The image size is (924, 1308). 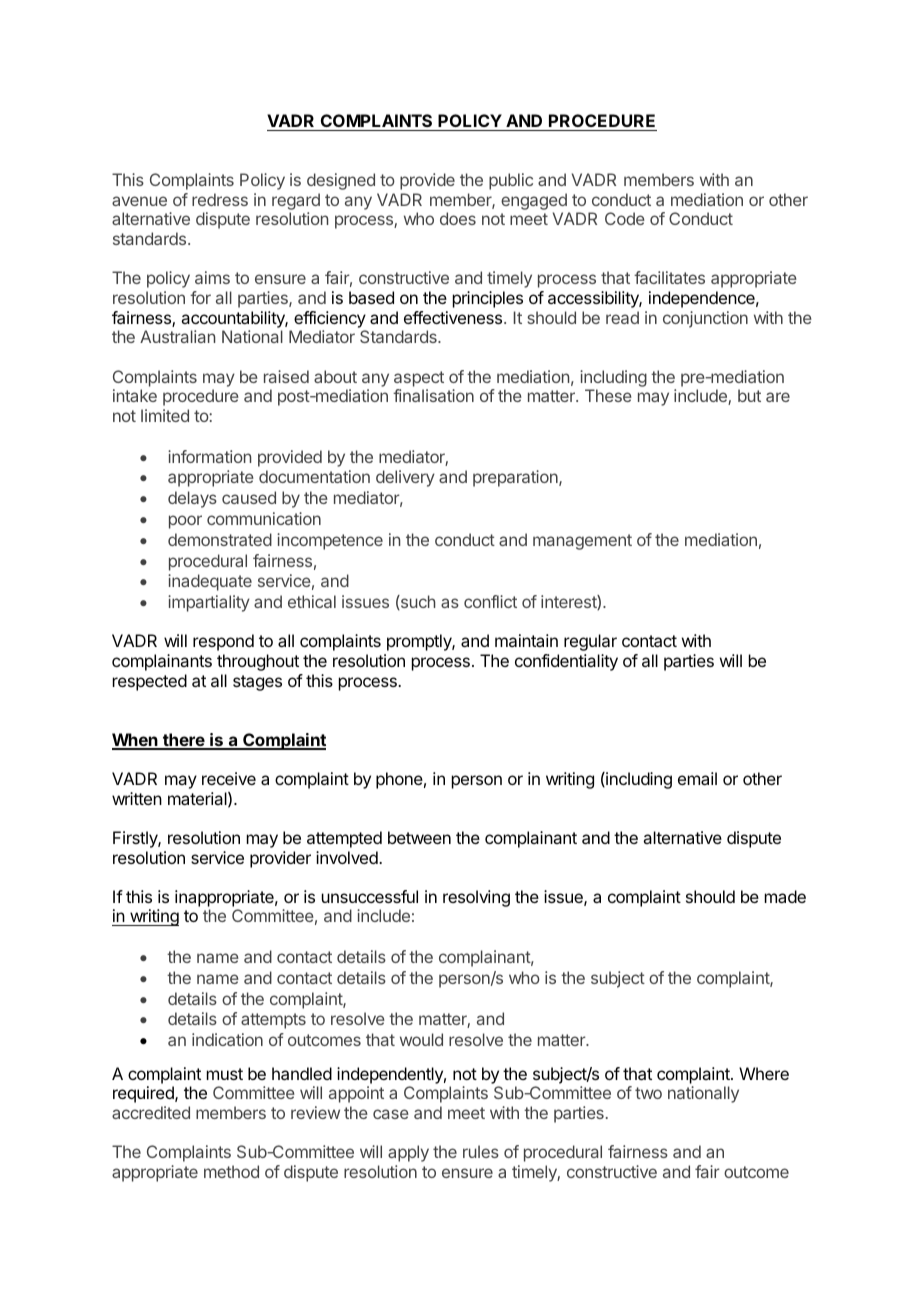 What do you see at coordinates (582, 542) in the screenshot?
I see `management` at bounding box center [582, 542].
